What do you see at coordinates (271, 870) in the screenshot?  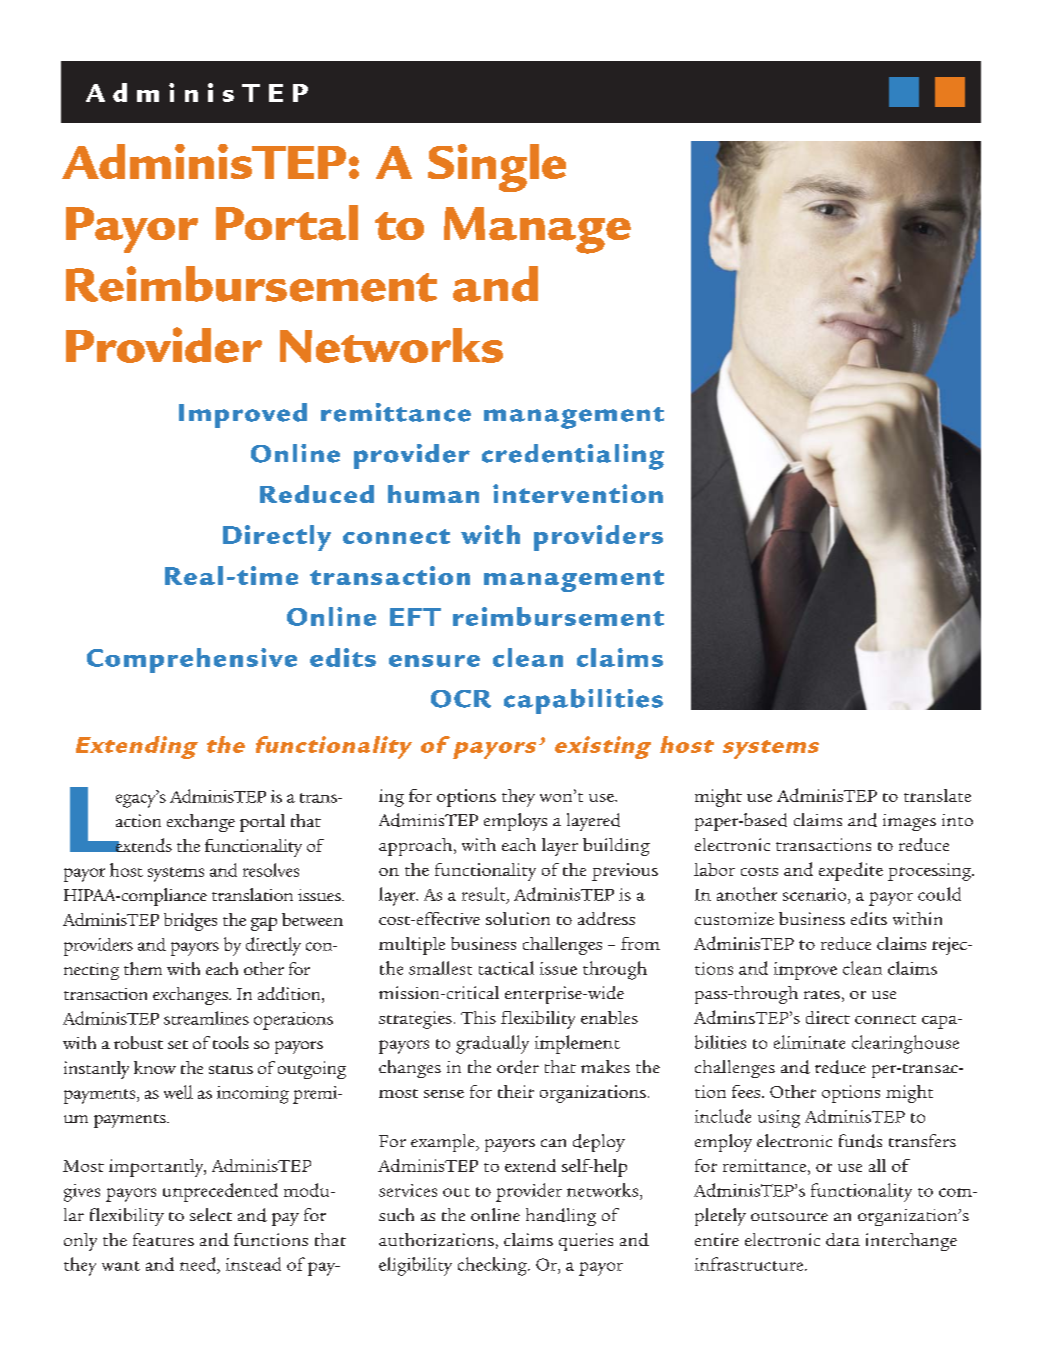 I see `resolves` at bounding box center [271, 870].
